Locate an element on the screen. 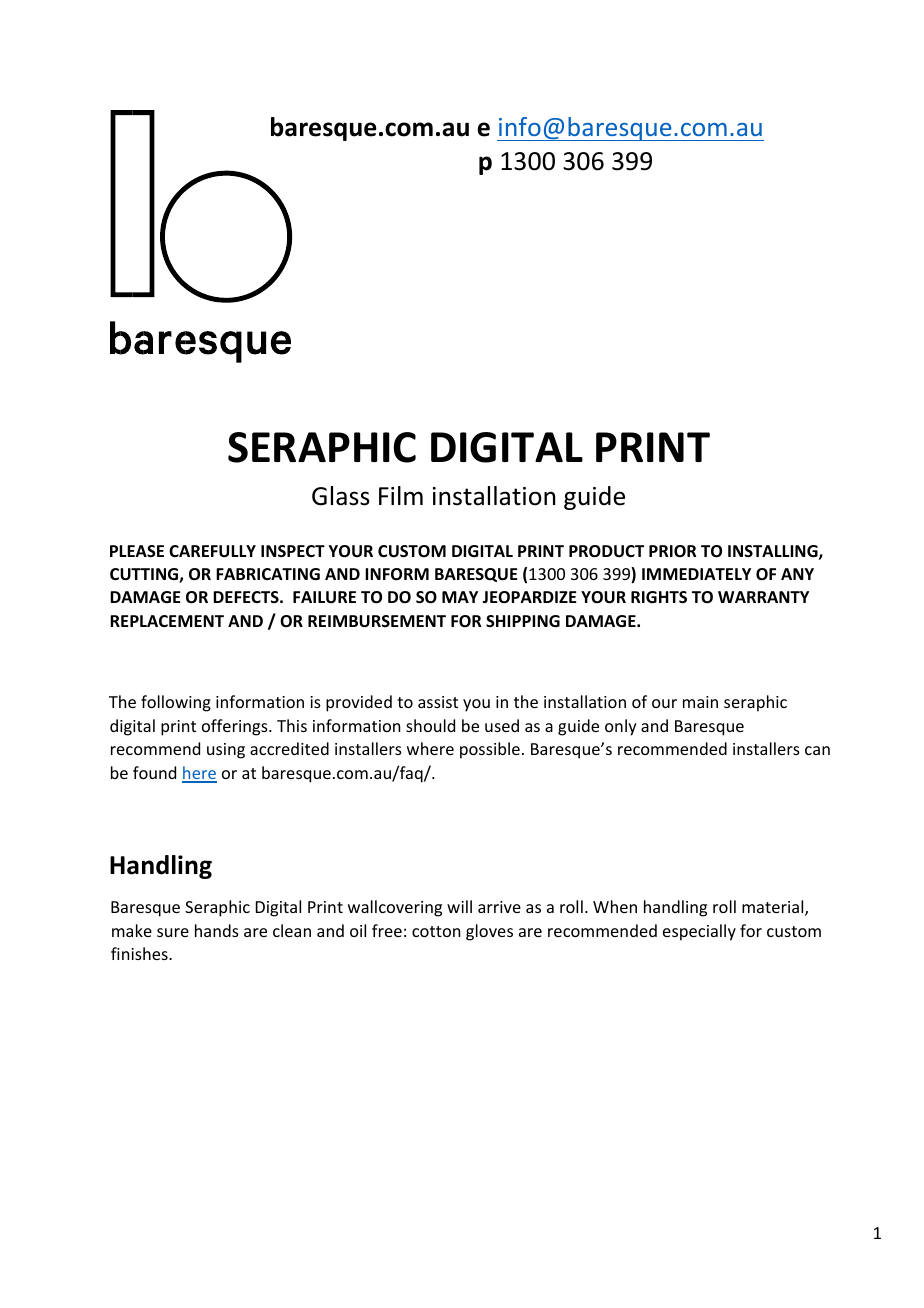 The image size is (924, 1308). FABRICATING is located at coordinates (268, 574).
